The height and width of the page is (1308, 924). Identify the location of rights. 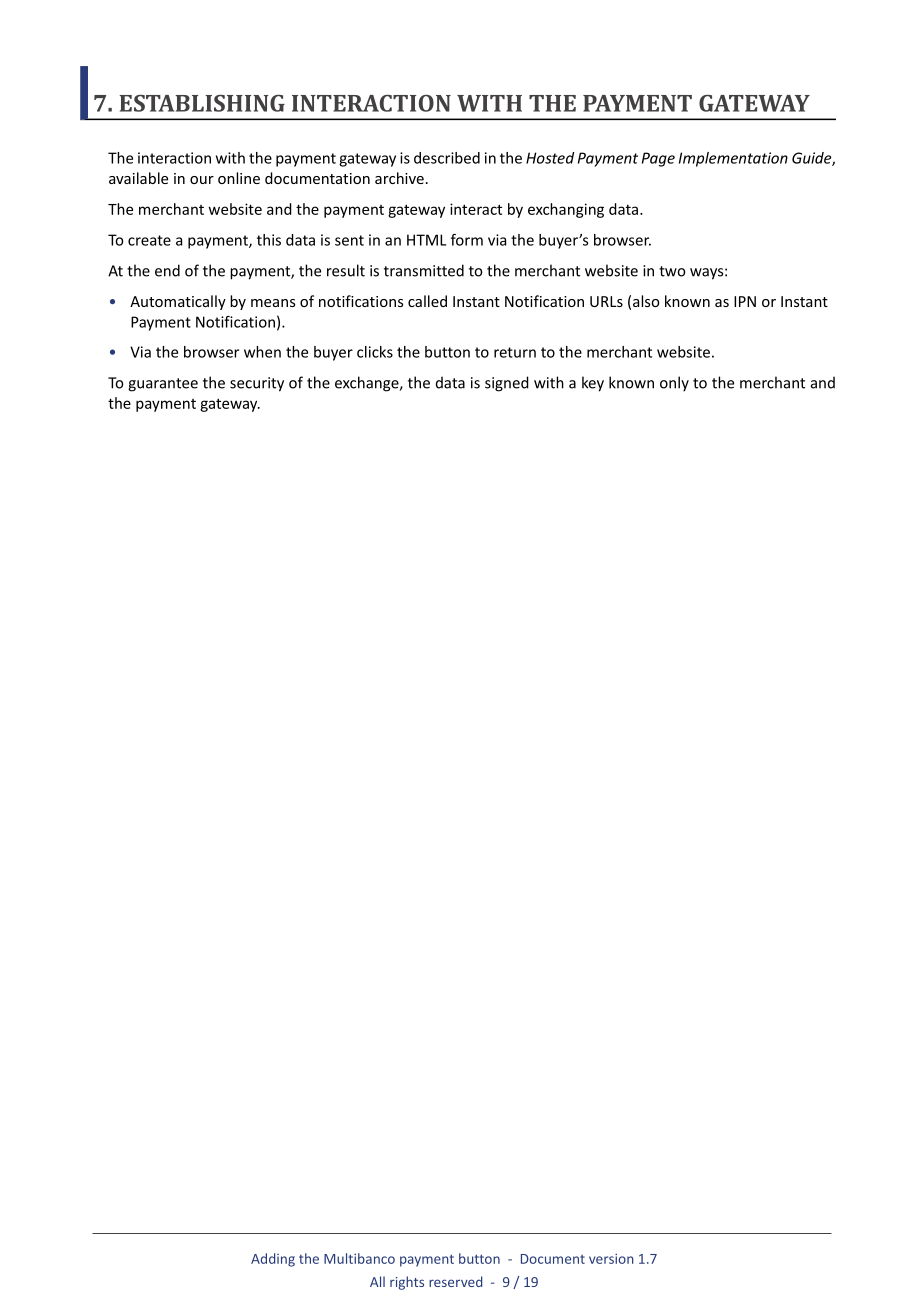
(407, 1283).
